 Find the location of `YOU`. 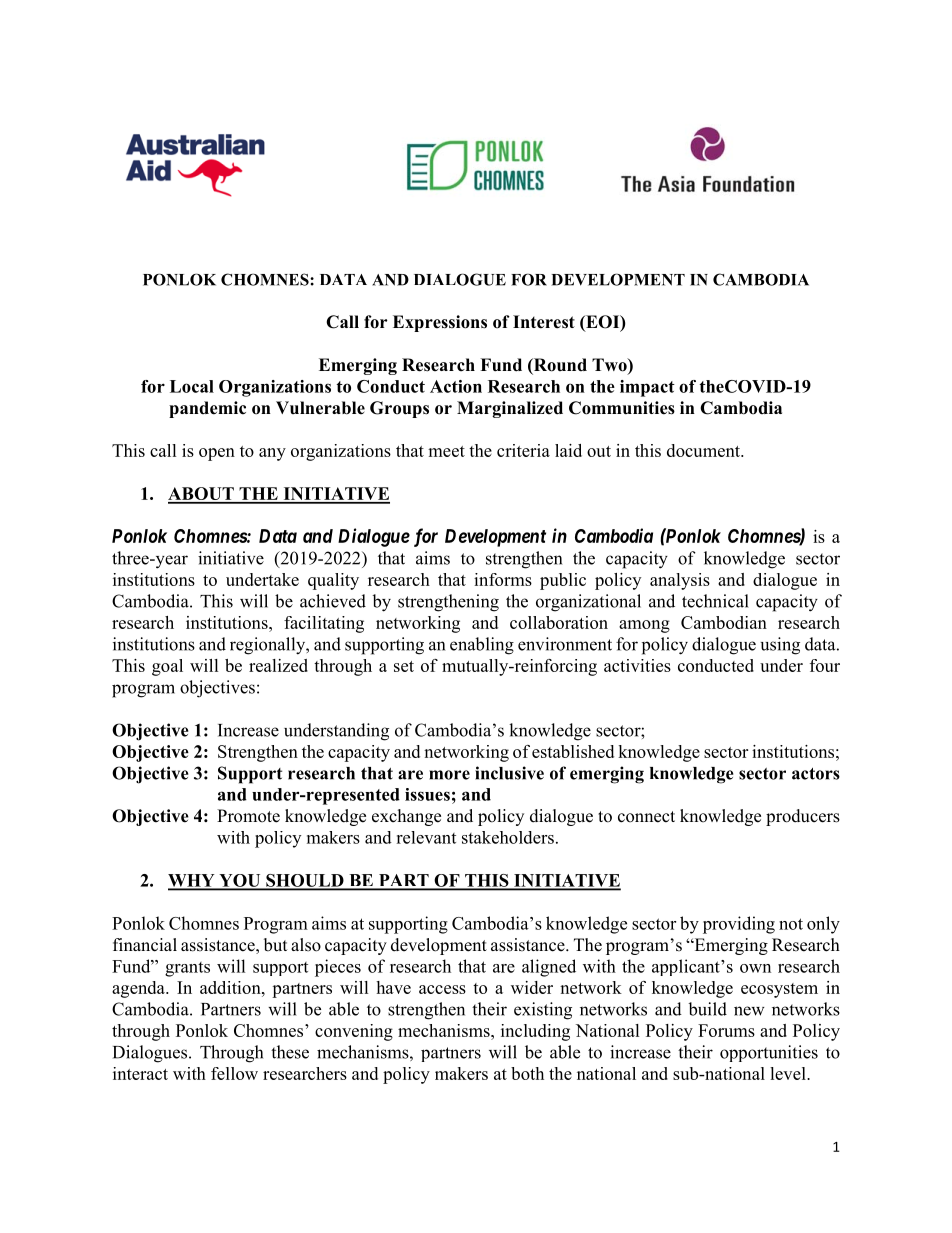

YOU is located at coordinates (240, 881).
